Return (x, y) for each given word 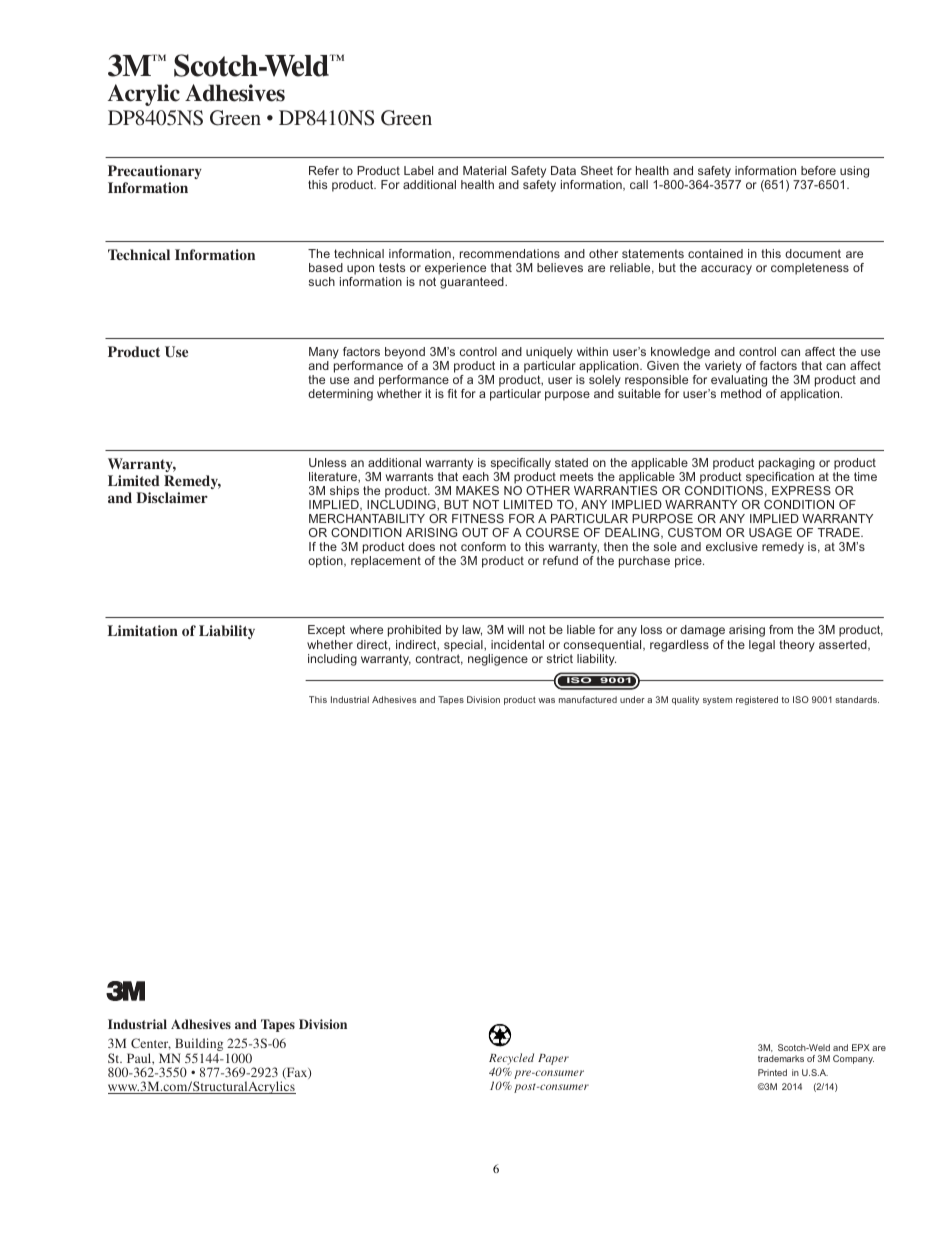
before (818, 170)
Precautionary (155, 172)
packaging (787, 465)
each (475, 476)
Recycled (511, 1060)
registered (757, 700)
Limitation (143, 630)
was (546, 700)
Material (484, 170)
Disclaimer (172, 497)
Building (199, 1046)
